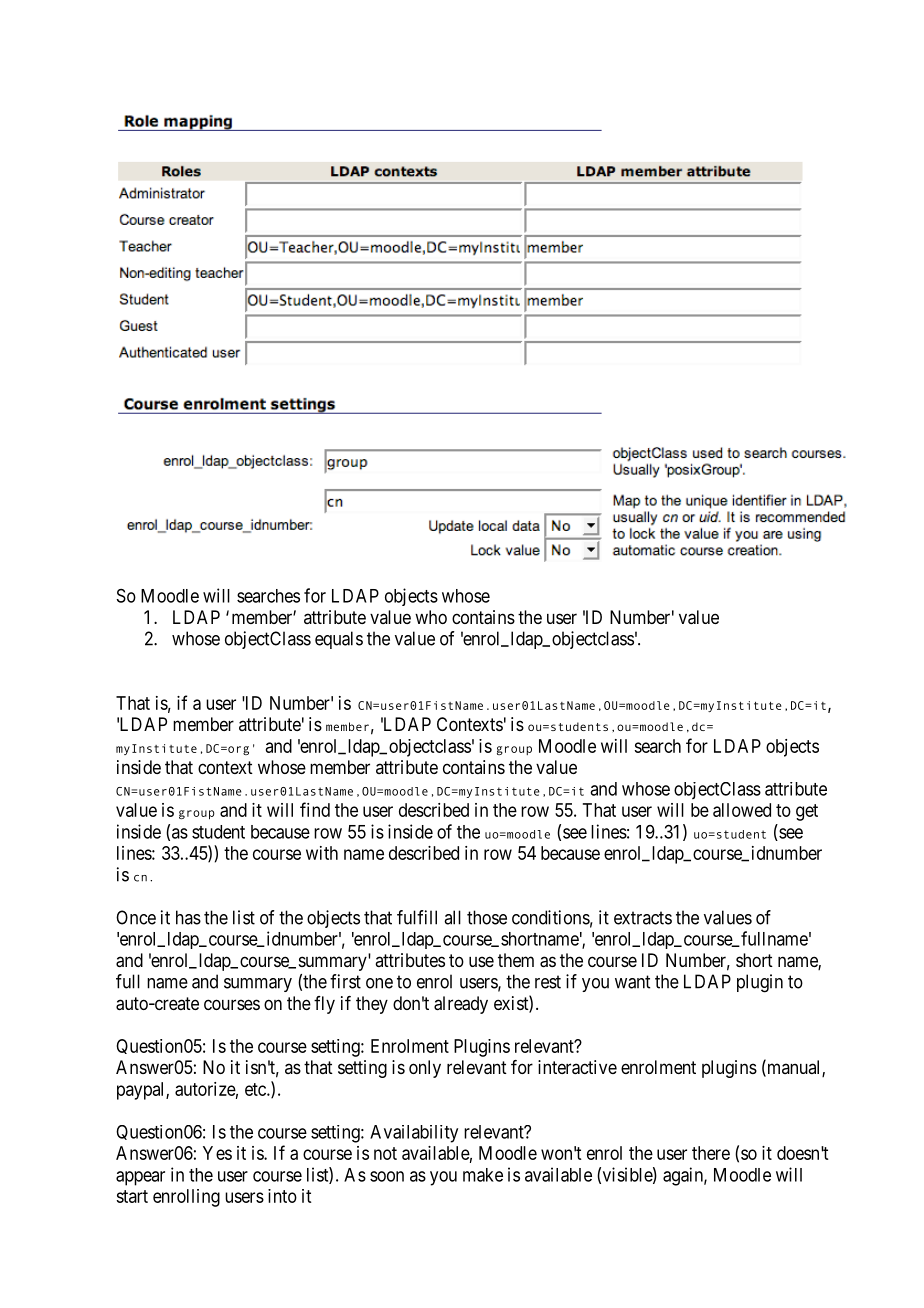  What do you see at coordinates (217, 1153) in the page?
I see `Yes` at bounding box center [217, 1153].
